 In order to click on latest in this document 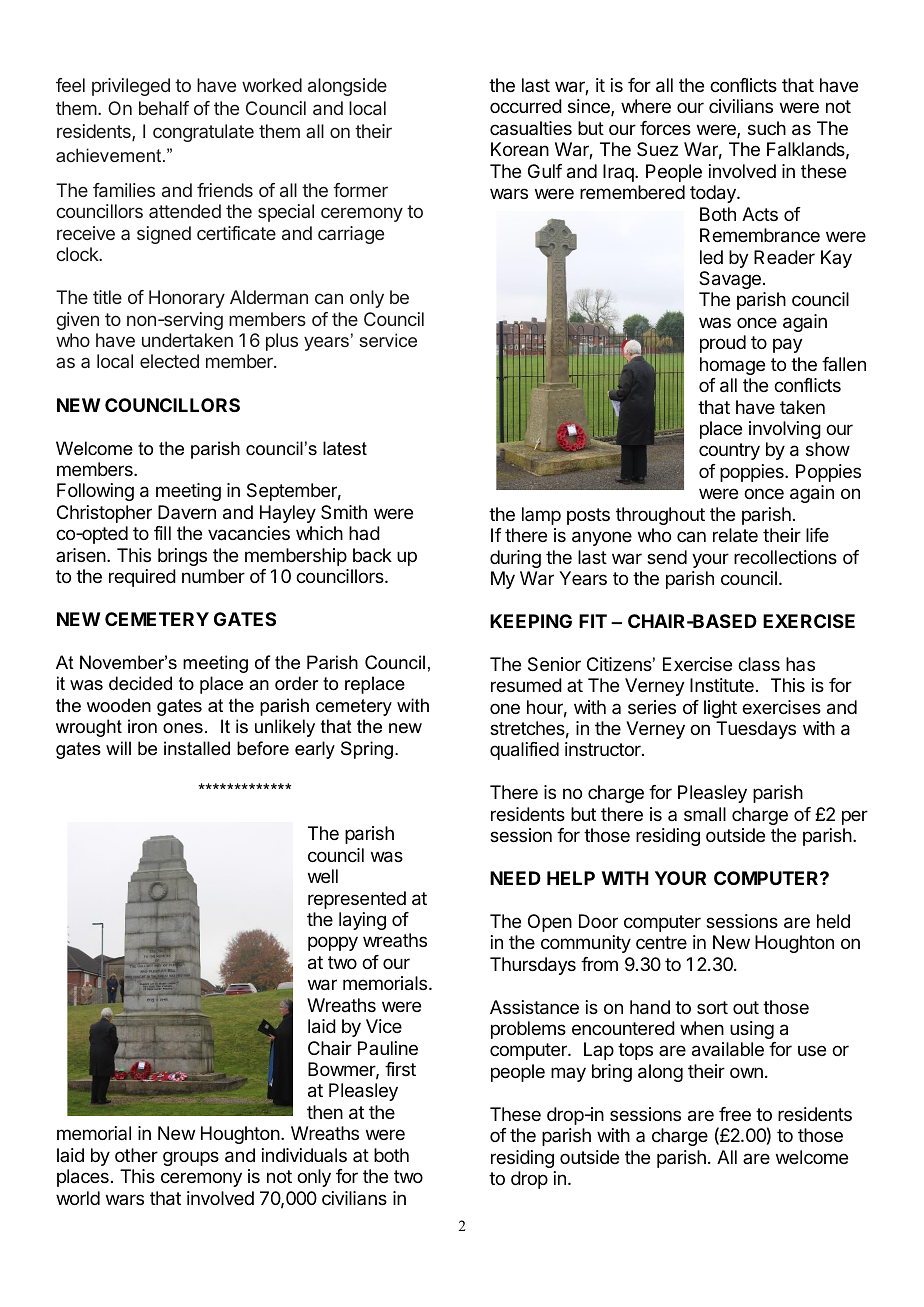, I will do `click(345, 448)`.
